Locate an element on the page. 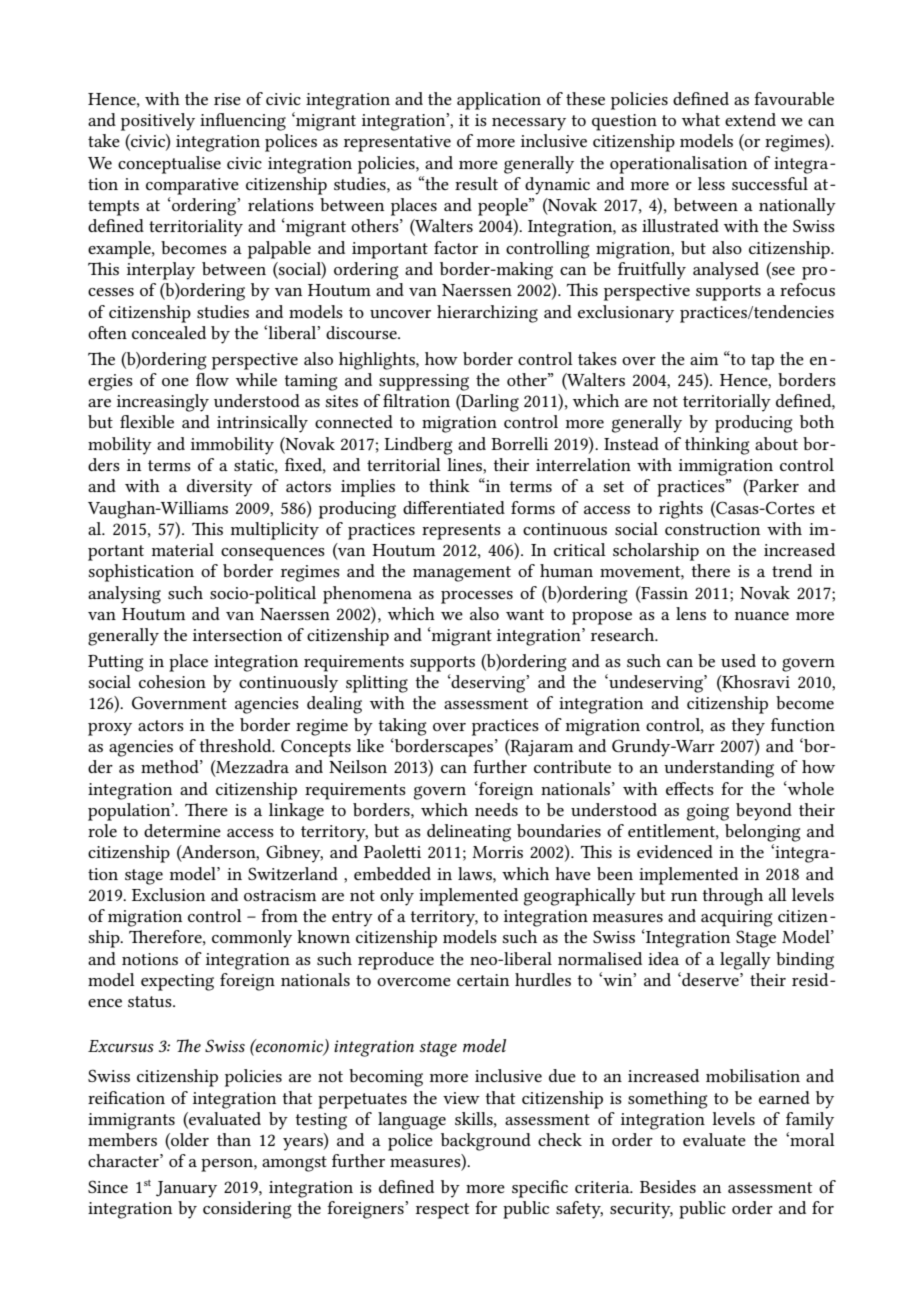 The height and width of the document is (1307, 924). representative is located at coordinates (397, 143).
